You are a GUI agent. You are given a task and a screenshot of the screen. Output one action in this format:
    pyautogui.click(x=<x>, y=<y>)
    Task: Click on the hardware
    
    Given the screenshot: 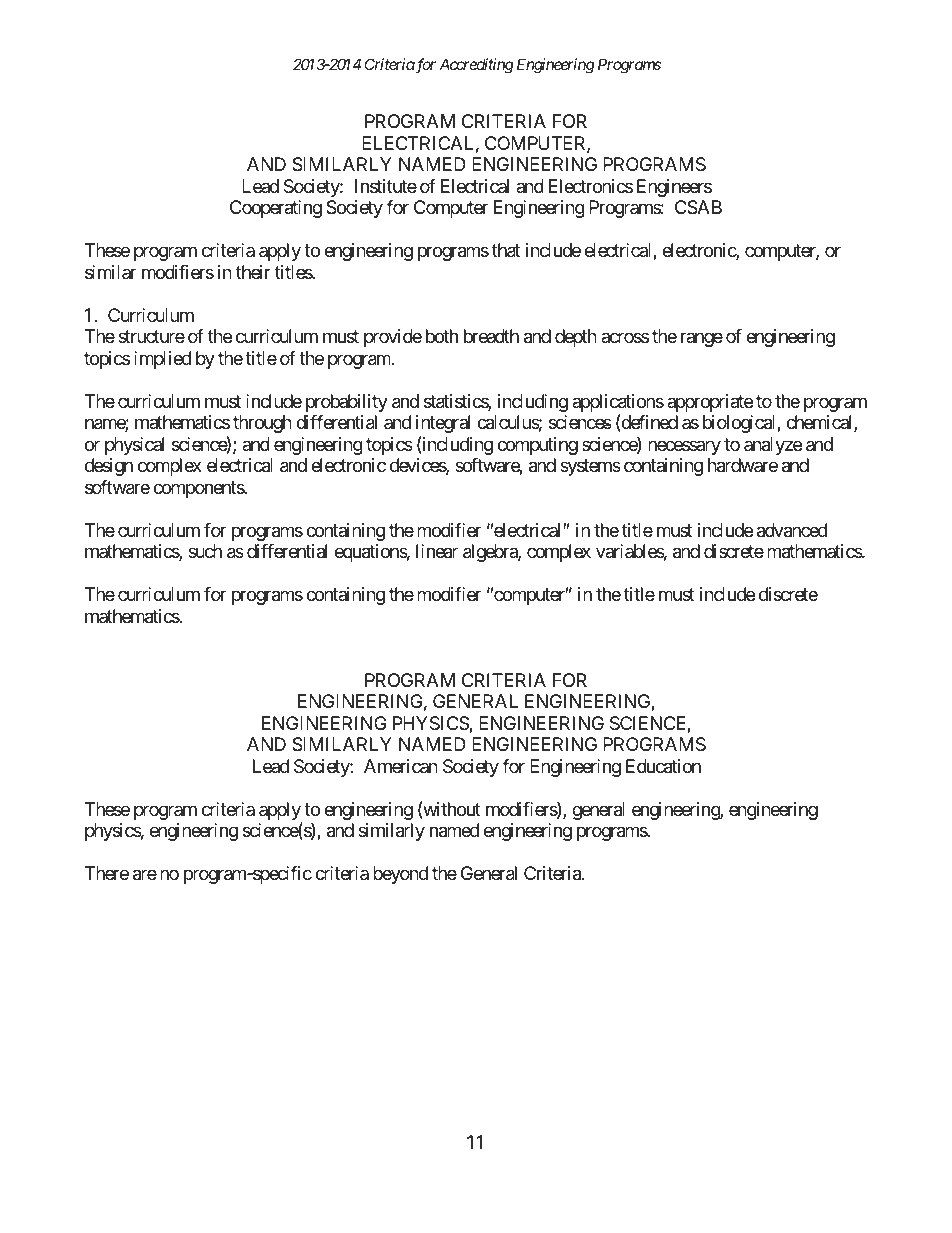 What is the action you would take?
    pyautogui.click(x=743, y=465)
